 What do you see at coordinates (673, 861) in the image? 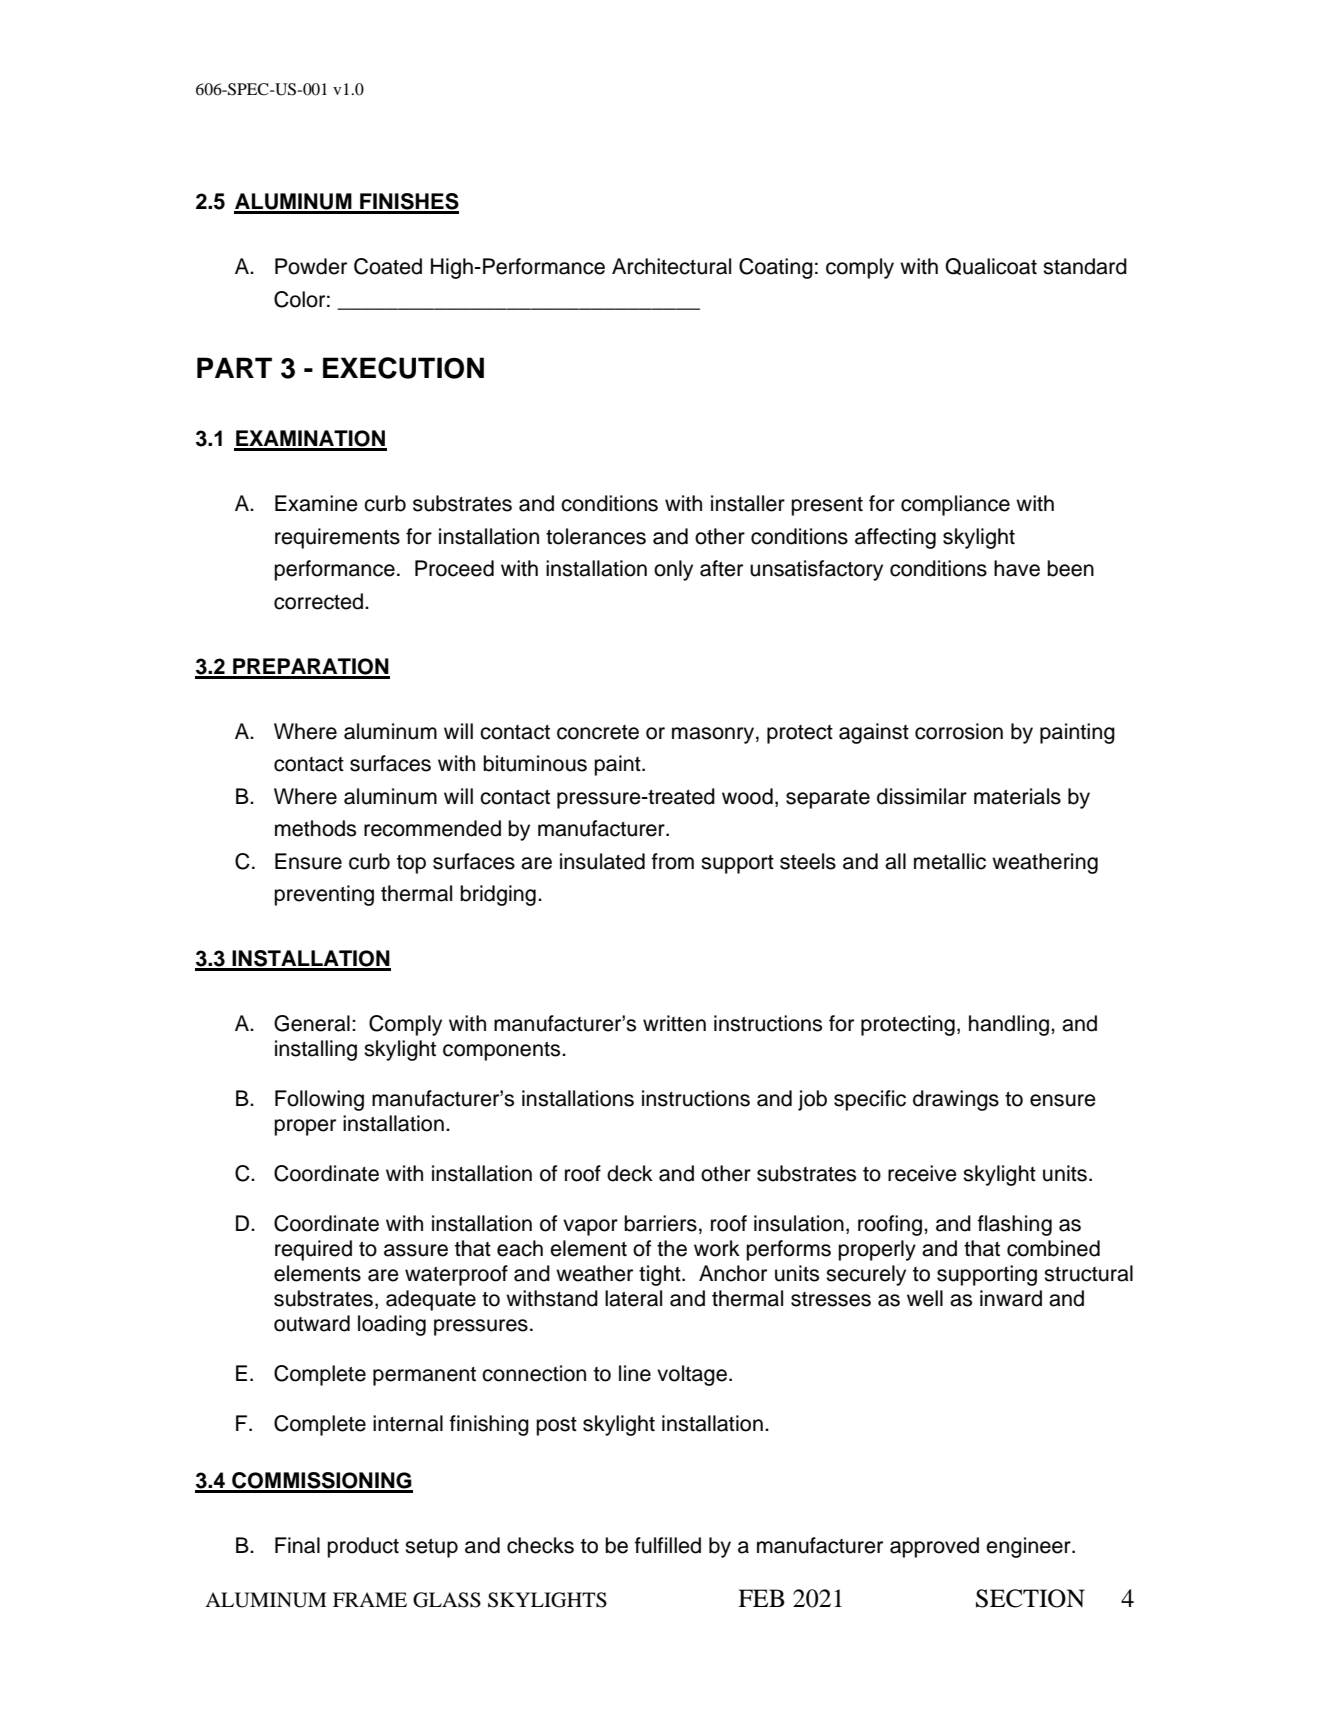
I see `from` at bounding box center [673, 861].
